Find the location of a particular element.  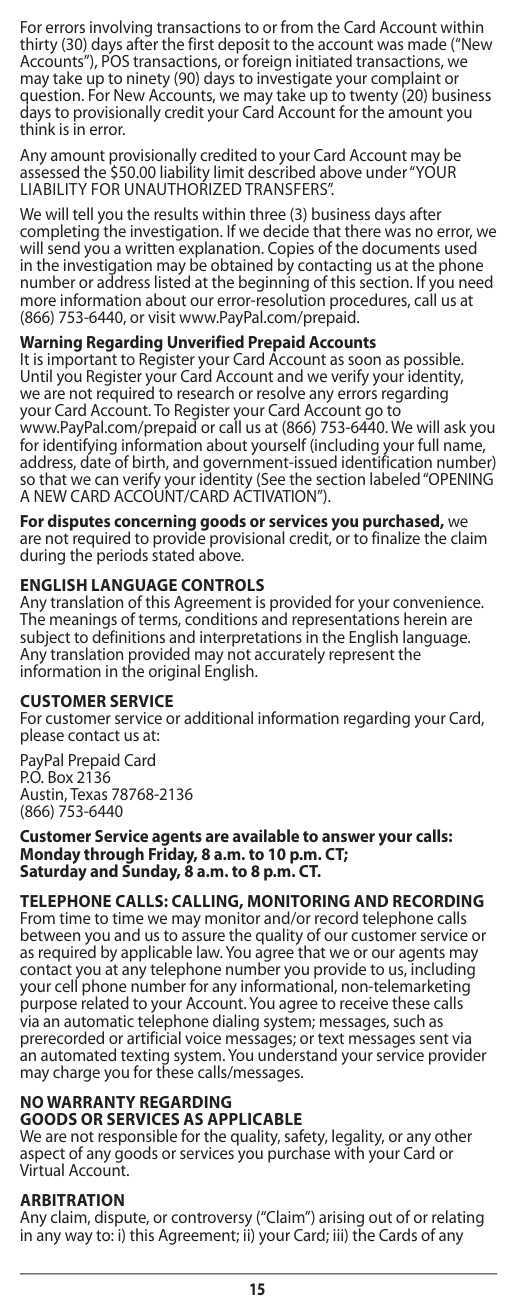

foreign is located at coordinates (265, 64).
